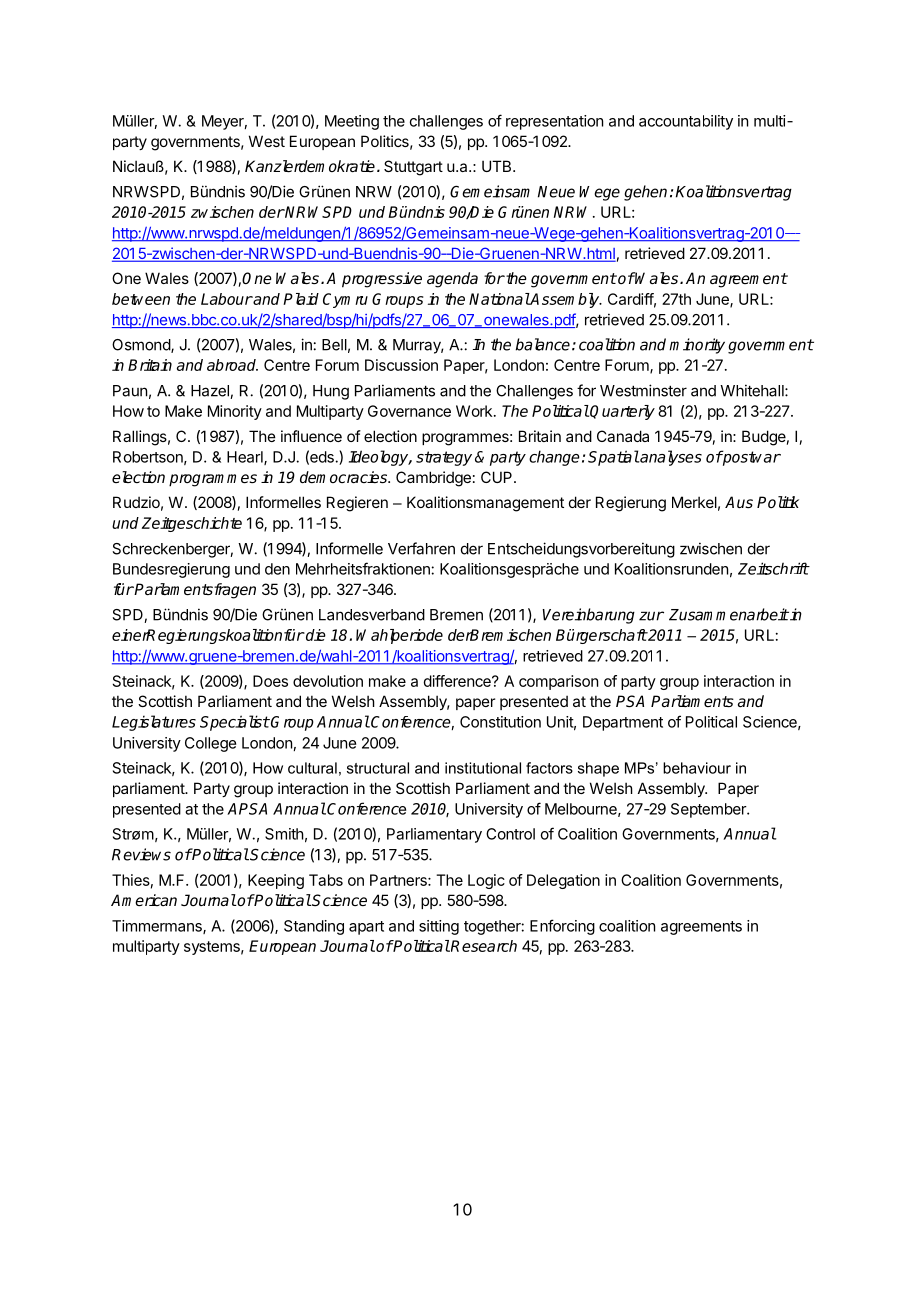 The width and height of the screenshot is (924, 1308). What do you see at coordinates (623, 723) in the screenshot?
I see `Department` at bounding box center [623, 723].
